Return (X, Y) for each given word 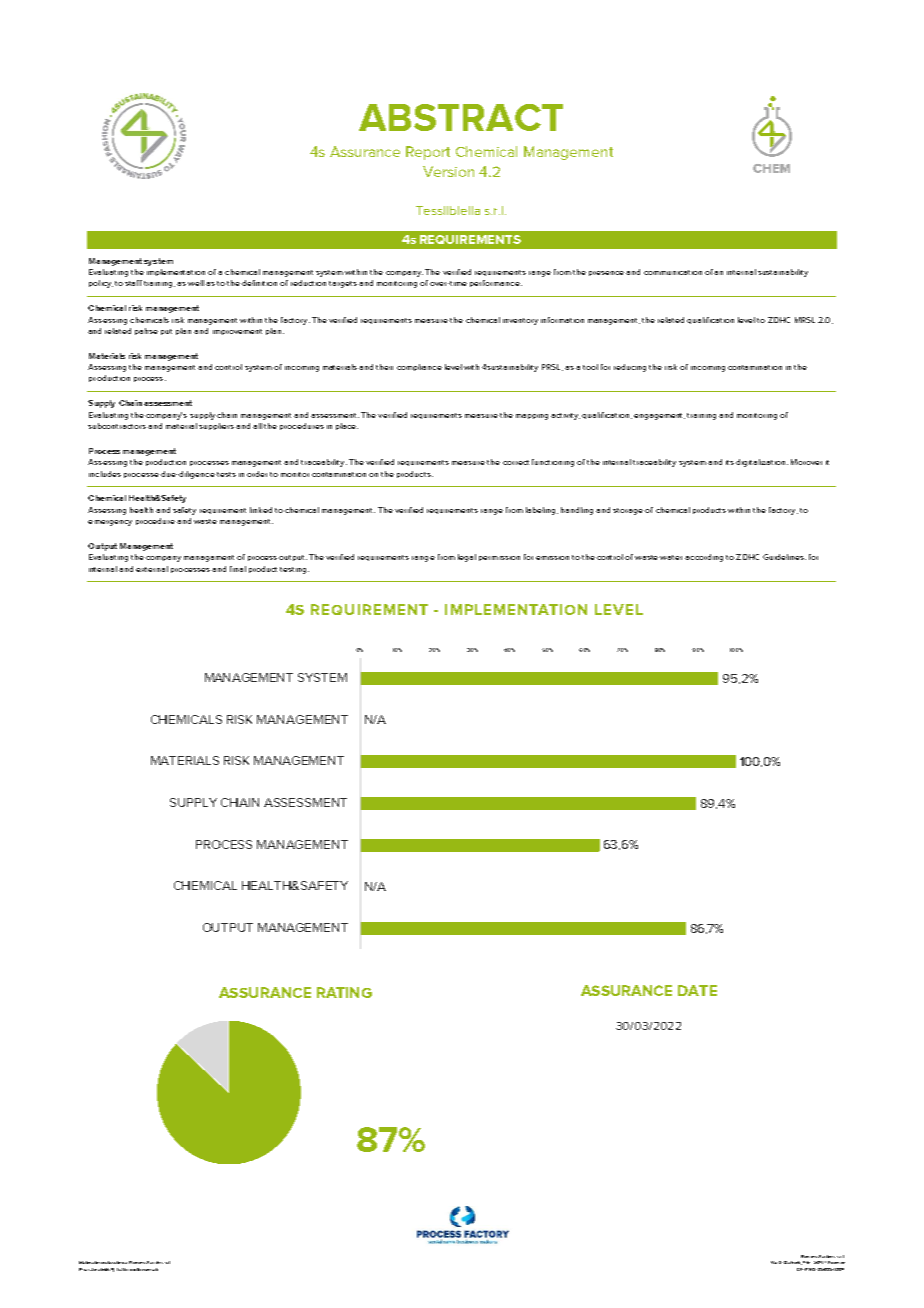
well (196, 283)
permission (499, 558)
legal (467, 558)
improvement (237, 332)
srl (167, 1262)
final (238, 569)
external (152, 569)
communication (673, 272)
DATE (697, 990)
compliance (419, 367)
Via (774, 1262)
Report (428, 153)
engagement (659, 416)
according (704, 558)
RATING (344, 992)
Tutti (121, 1269)
